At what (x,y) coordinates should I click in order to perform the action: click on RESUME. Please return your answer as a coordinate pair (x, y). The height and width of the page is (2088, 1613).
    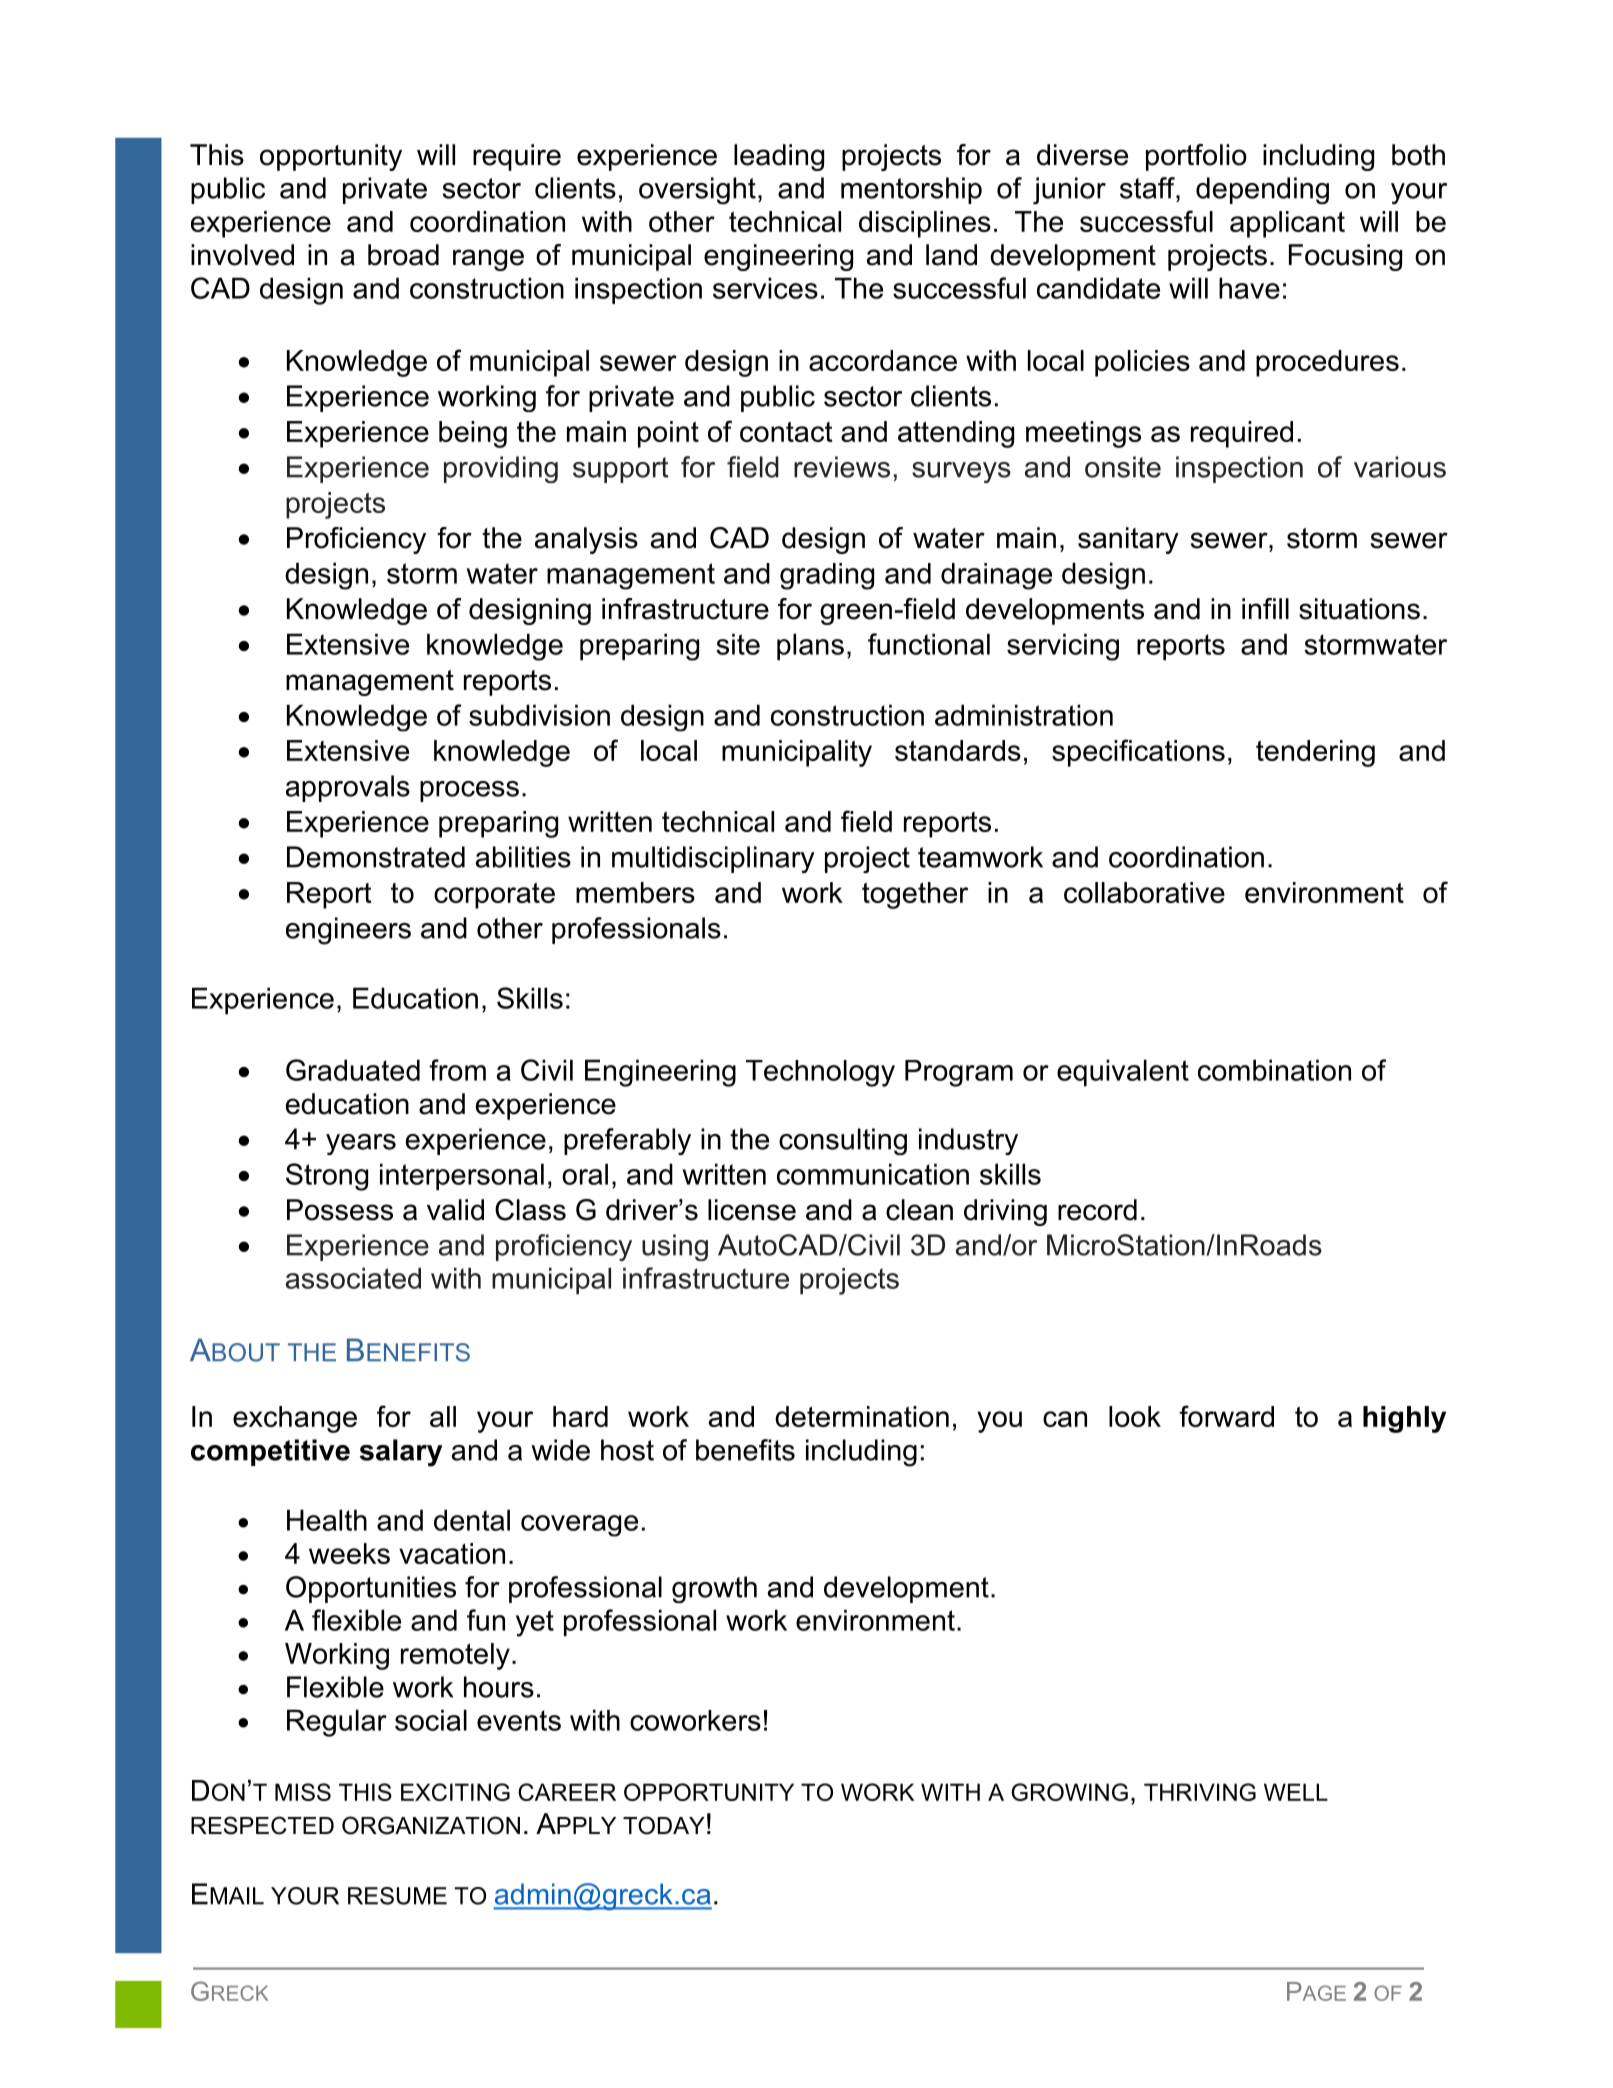
    Looking at the image, I should click on (397, 1896).
